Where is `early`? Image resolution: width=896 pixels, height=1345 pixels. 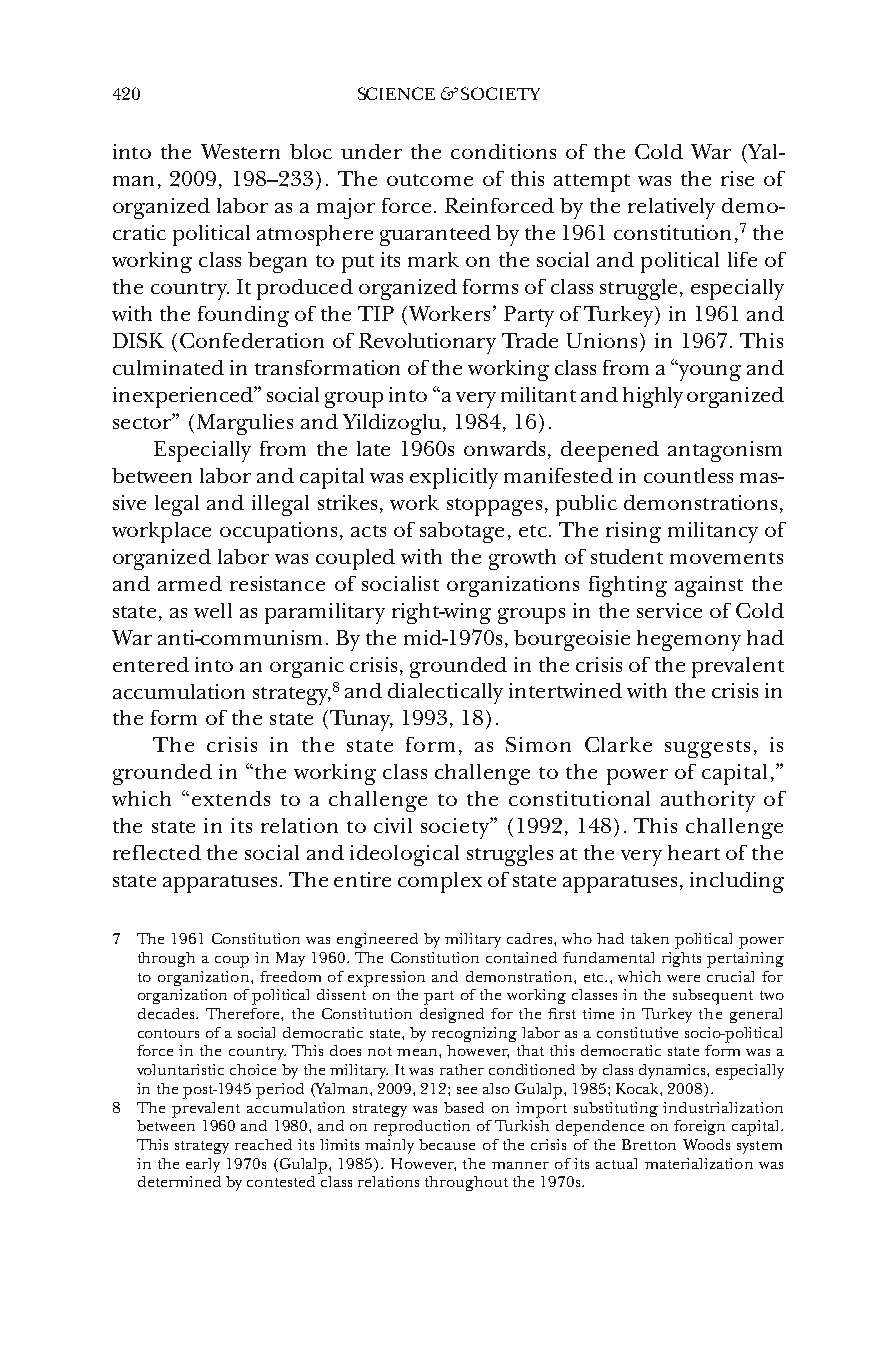
early is located at coordinates (203, 1165).
